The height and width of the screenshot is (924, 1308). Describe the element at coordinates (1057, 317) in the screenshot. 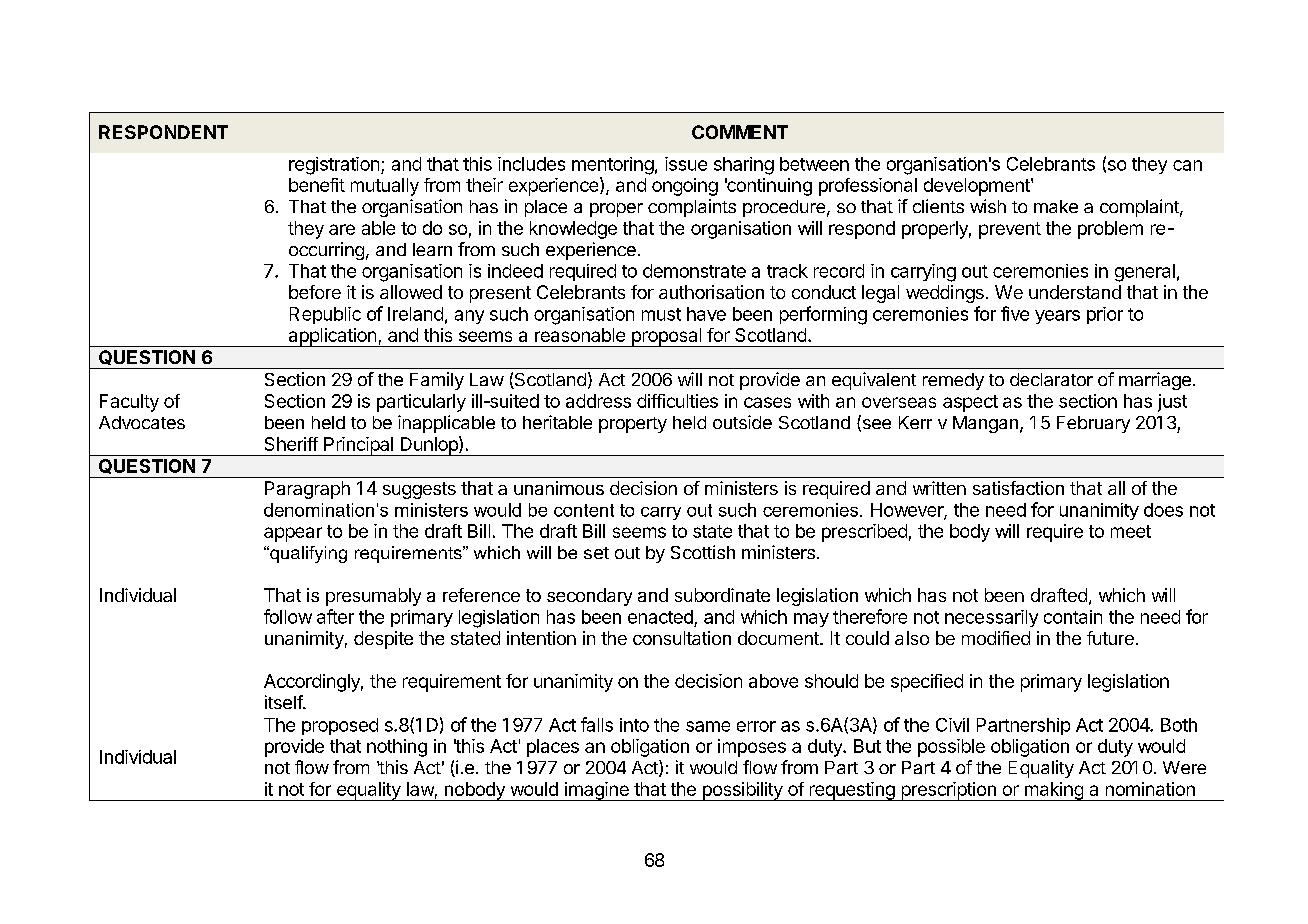

I see `years` at that location.
